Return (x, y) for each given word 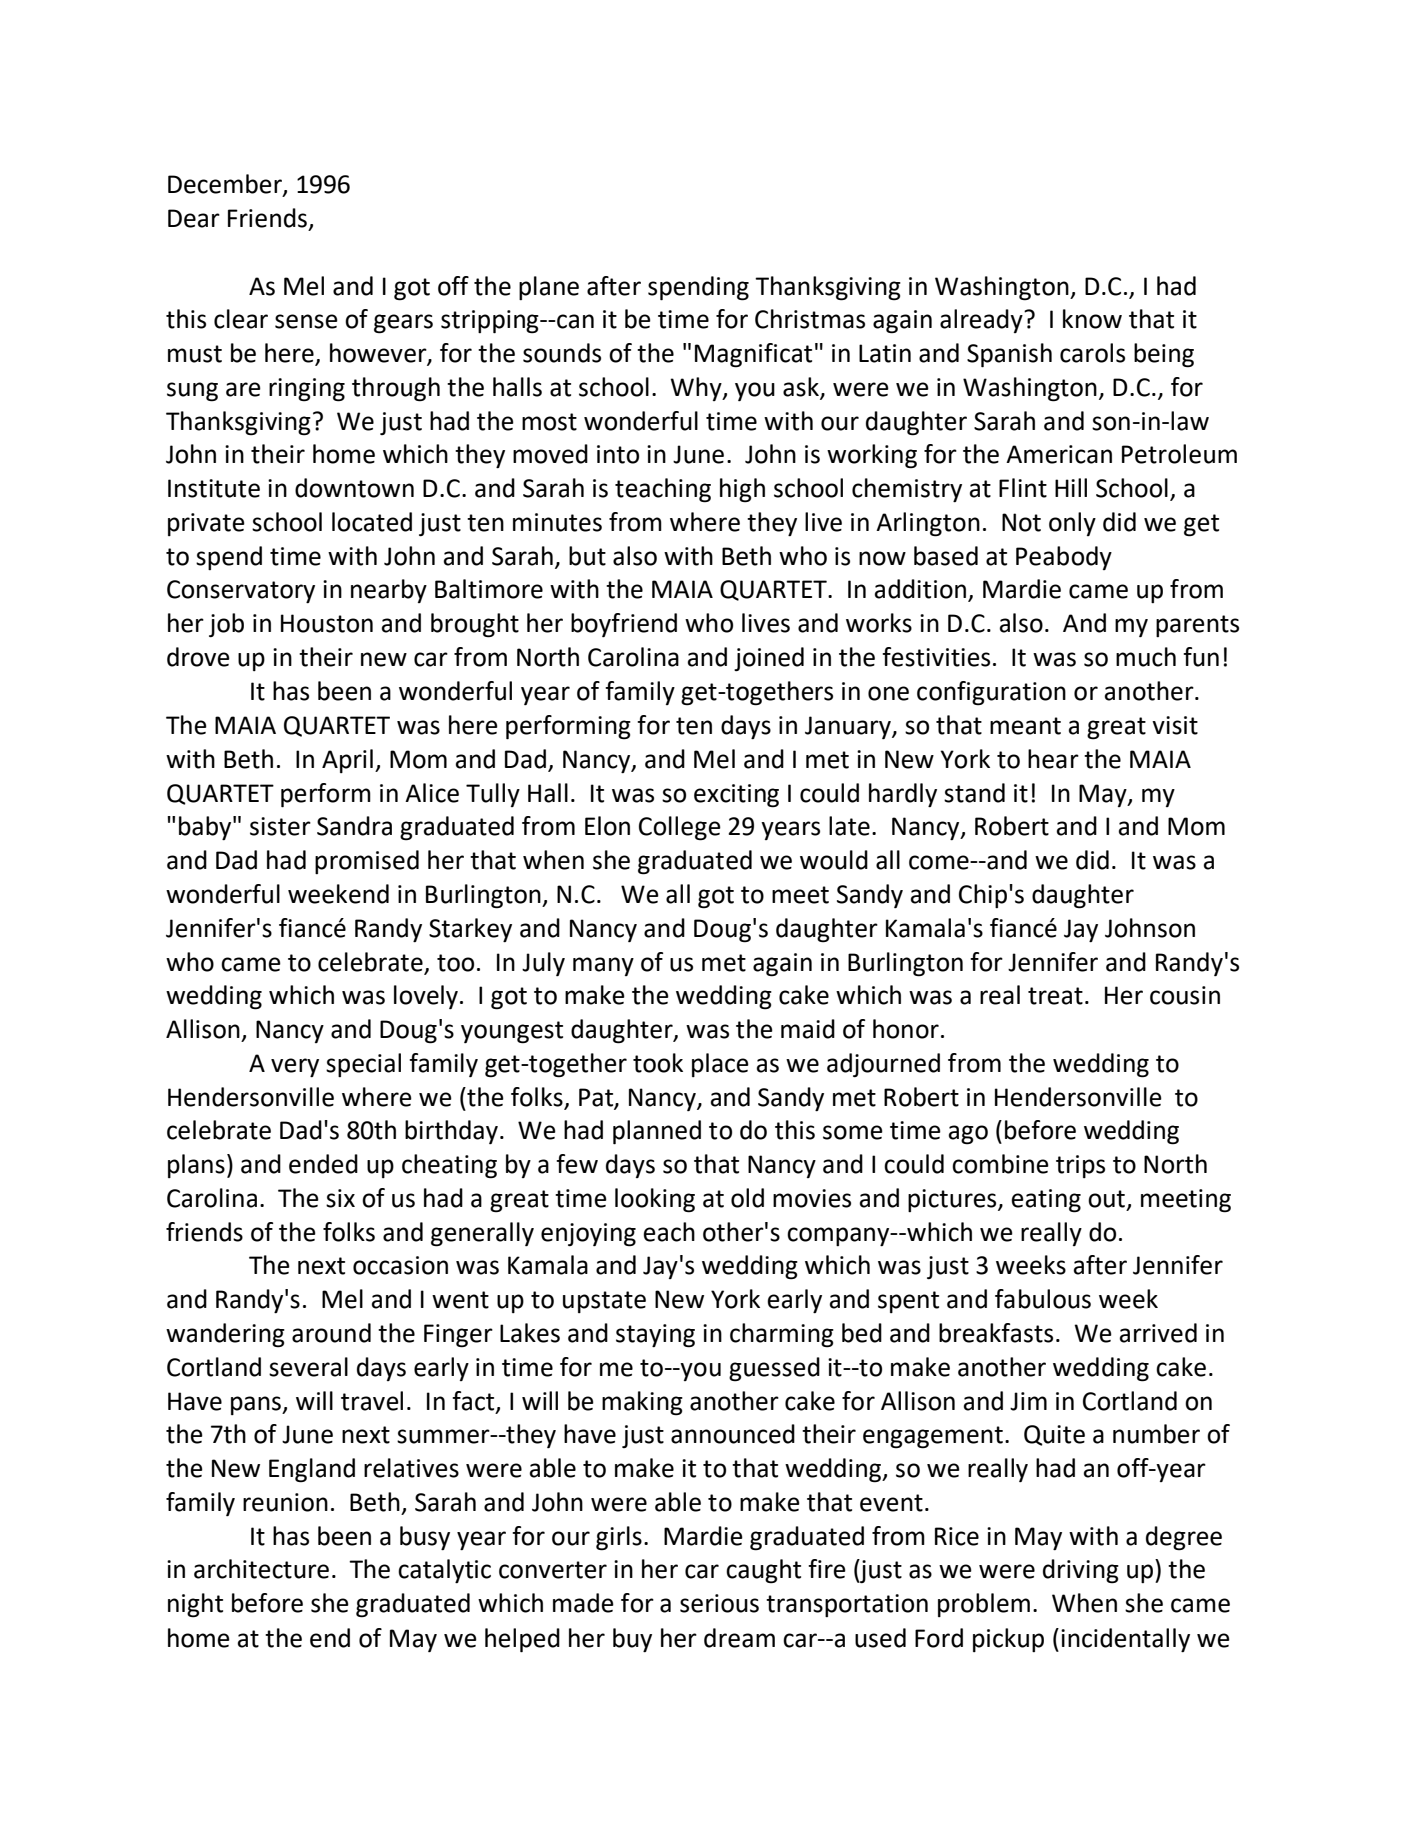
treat (1055, 996)
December (226, 185)
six (340, 1198)
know (1092, 319)
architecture (261, 1569)
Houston (327, 623)
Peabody (1064, 558)
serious (719, 1603)
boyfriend (624, 625)
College (680, 828)
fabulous (1043, 1299)
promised (367, 862)
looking (655, 1200)
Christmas (810, 319)
